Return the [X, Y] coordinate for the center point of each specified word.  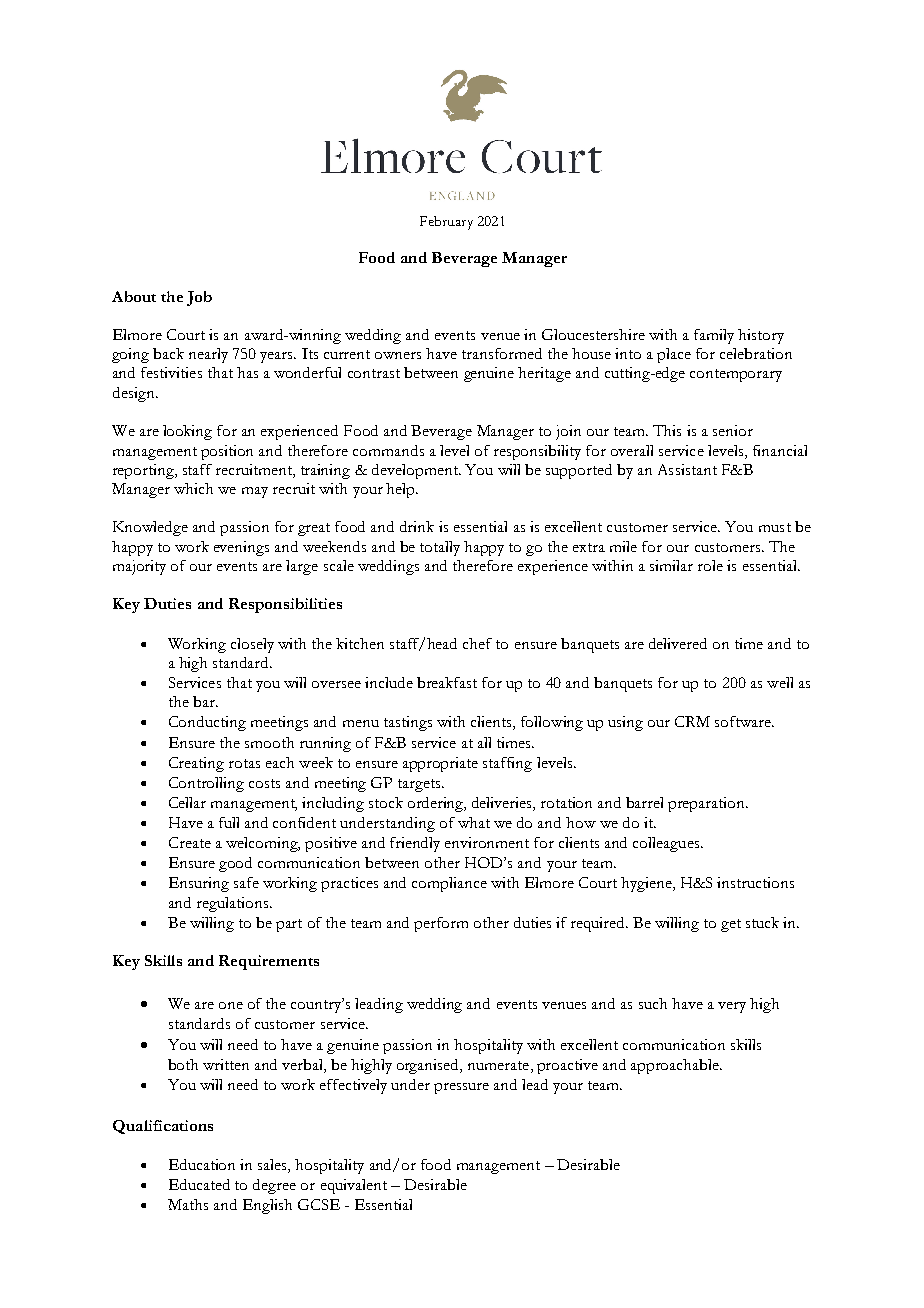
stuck [762, 922]
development [416, 471]
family [714, 336]
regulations [234, 904]
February [446, 223]
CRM [692, 721]
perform [441, 924]
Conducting [207, 723]
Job [199, 298]
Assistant [687, 469]
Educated [199, 1184]
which [193, 488]
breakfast [447, 682]
